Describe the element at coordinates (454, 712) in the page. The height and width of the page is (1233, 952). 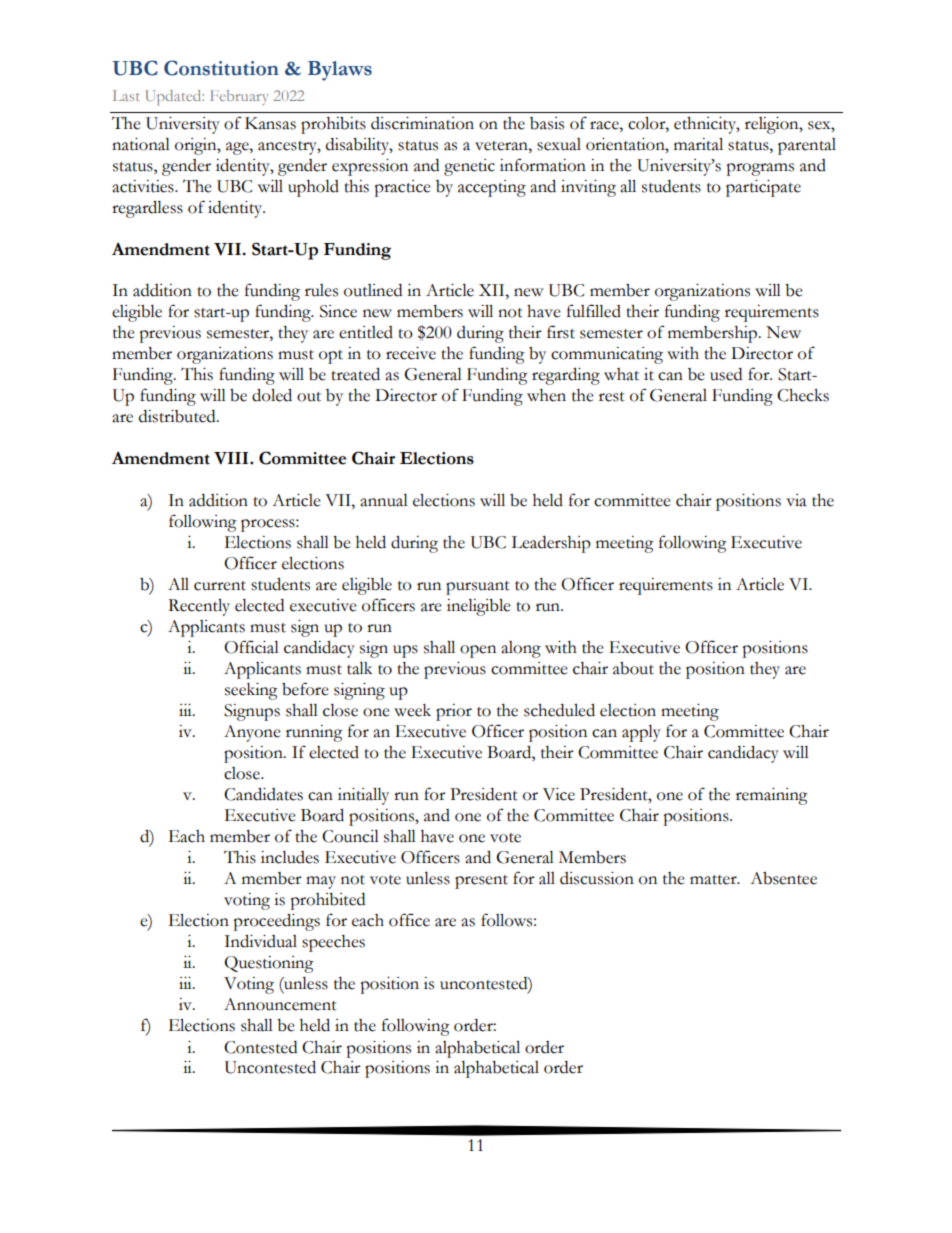
I see `prior` at that location.
